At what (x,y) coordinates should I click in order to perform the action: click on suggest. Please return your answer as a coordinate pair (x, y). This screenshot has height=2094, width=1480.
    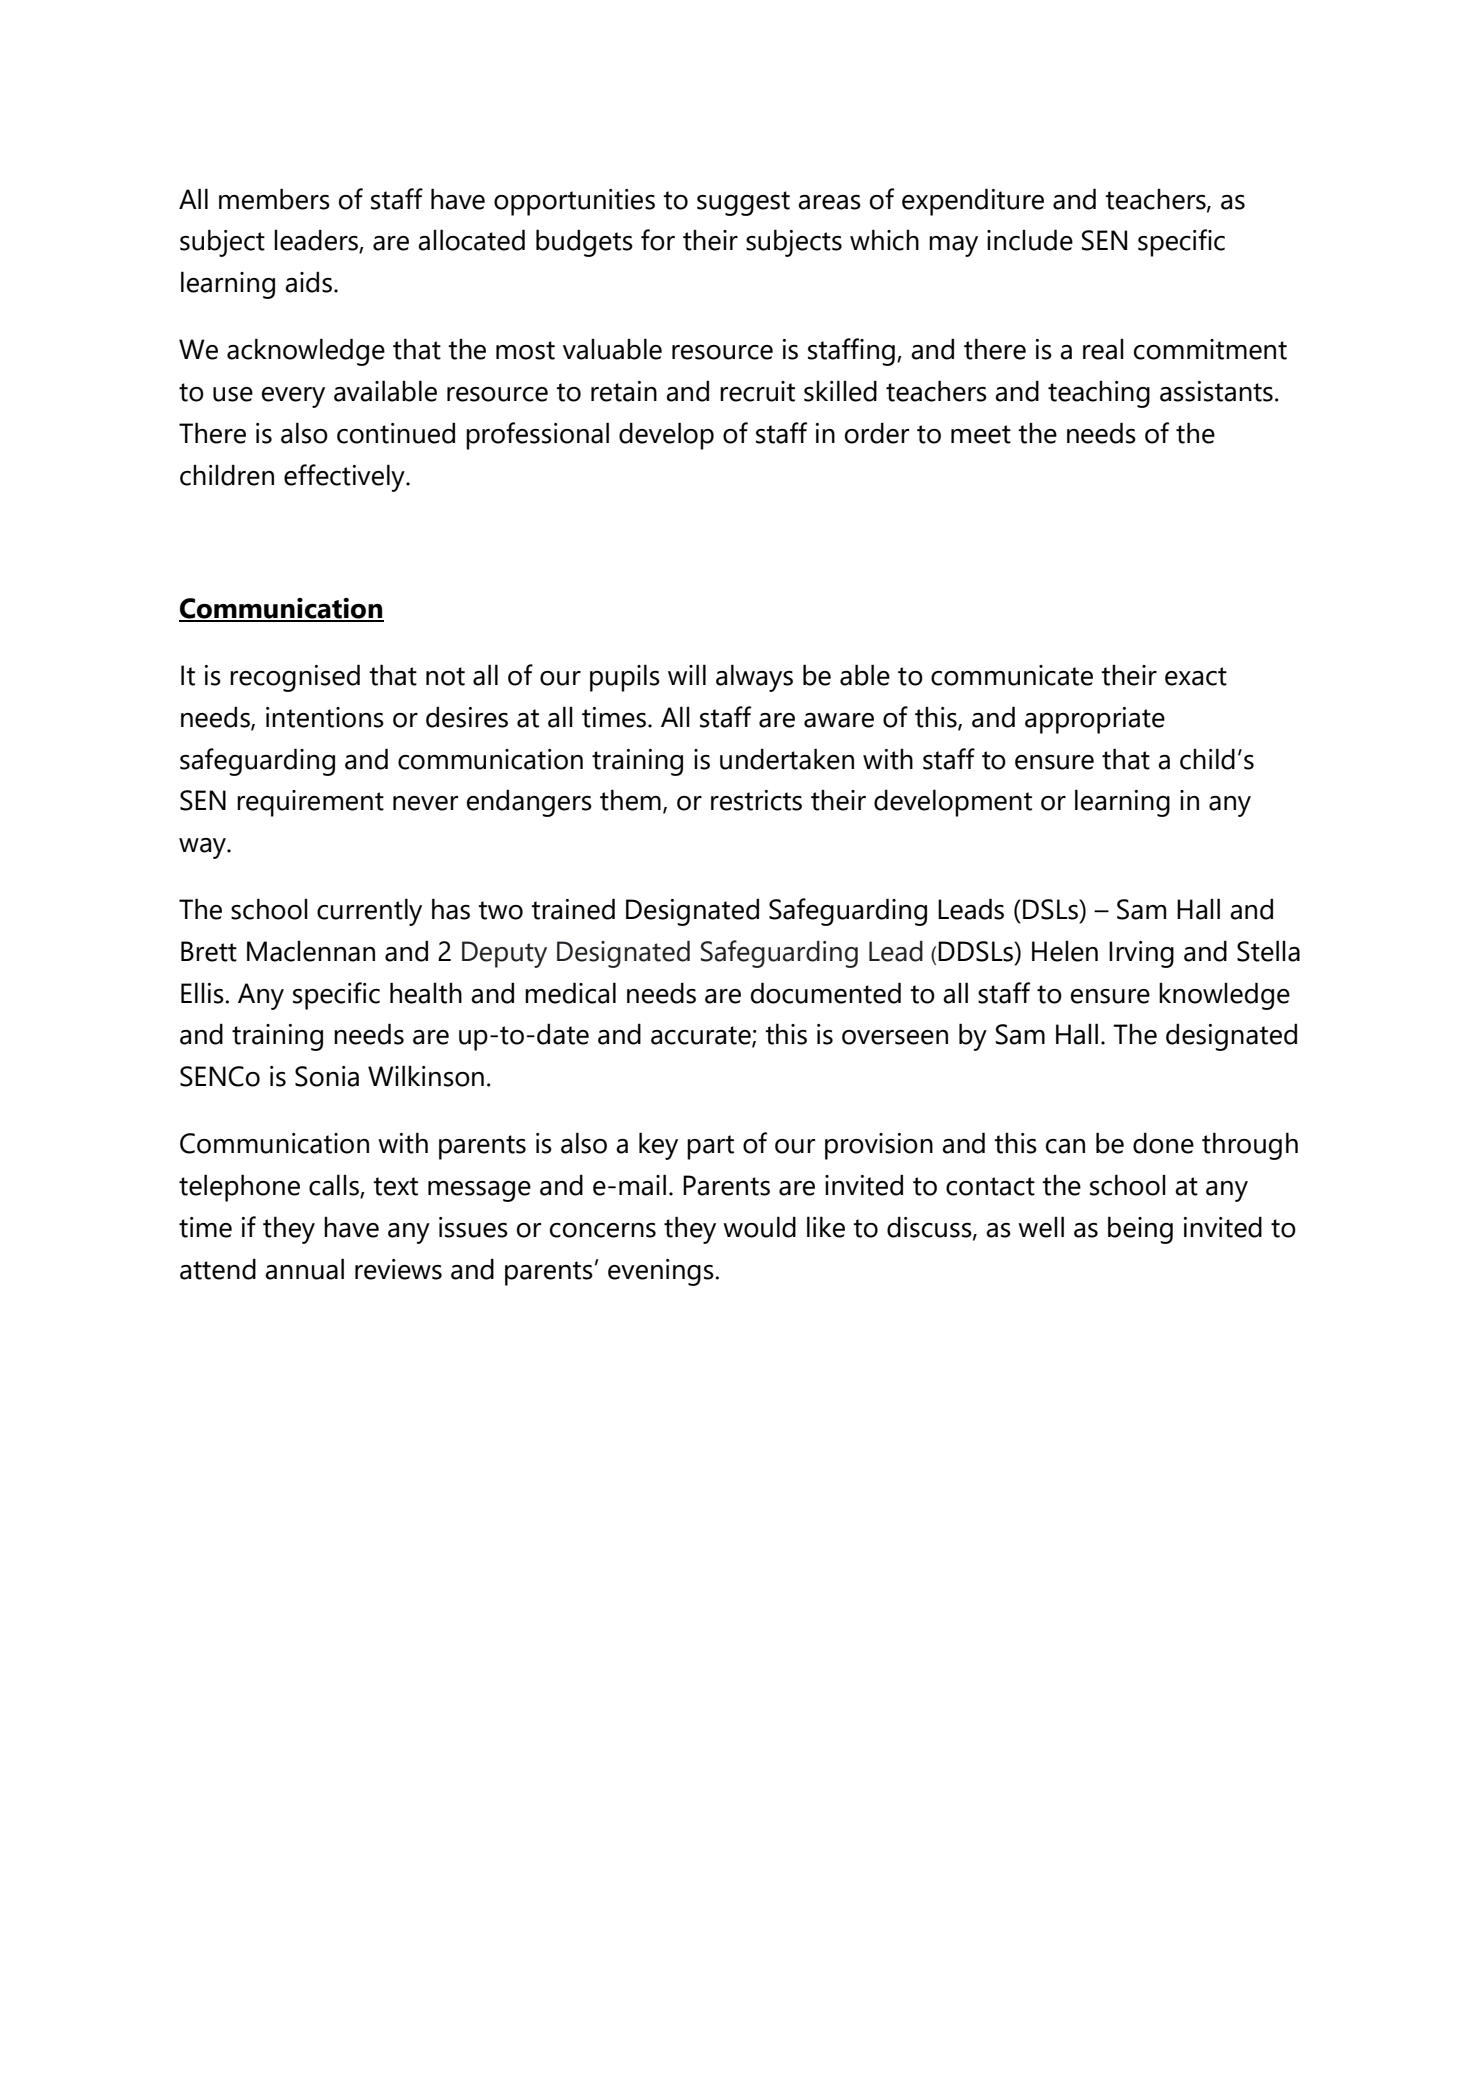
    Looking at the image, I should click on (743, 203).
